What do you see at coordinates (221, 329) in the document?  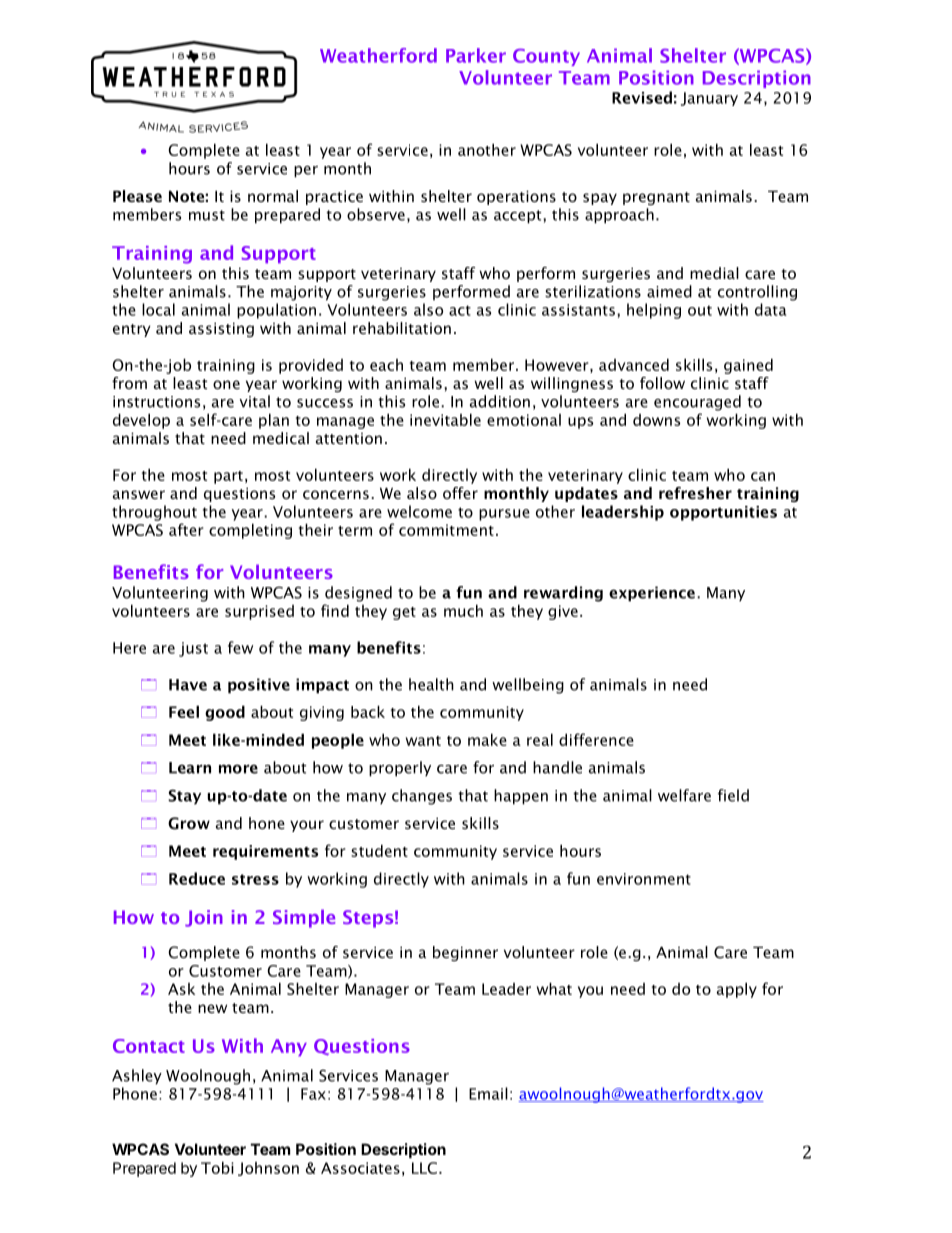 I see `assisting` at bounding box center [221, 329].
